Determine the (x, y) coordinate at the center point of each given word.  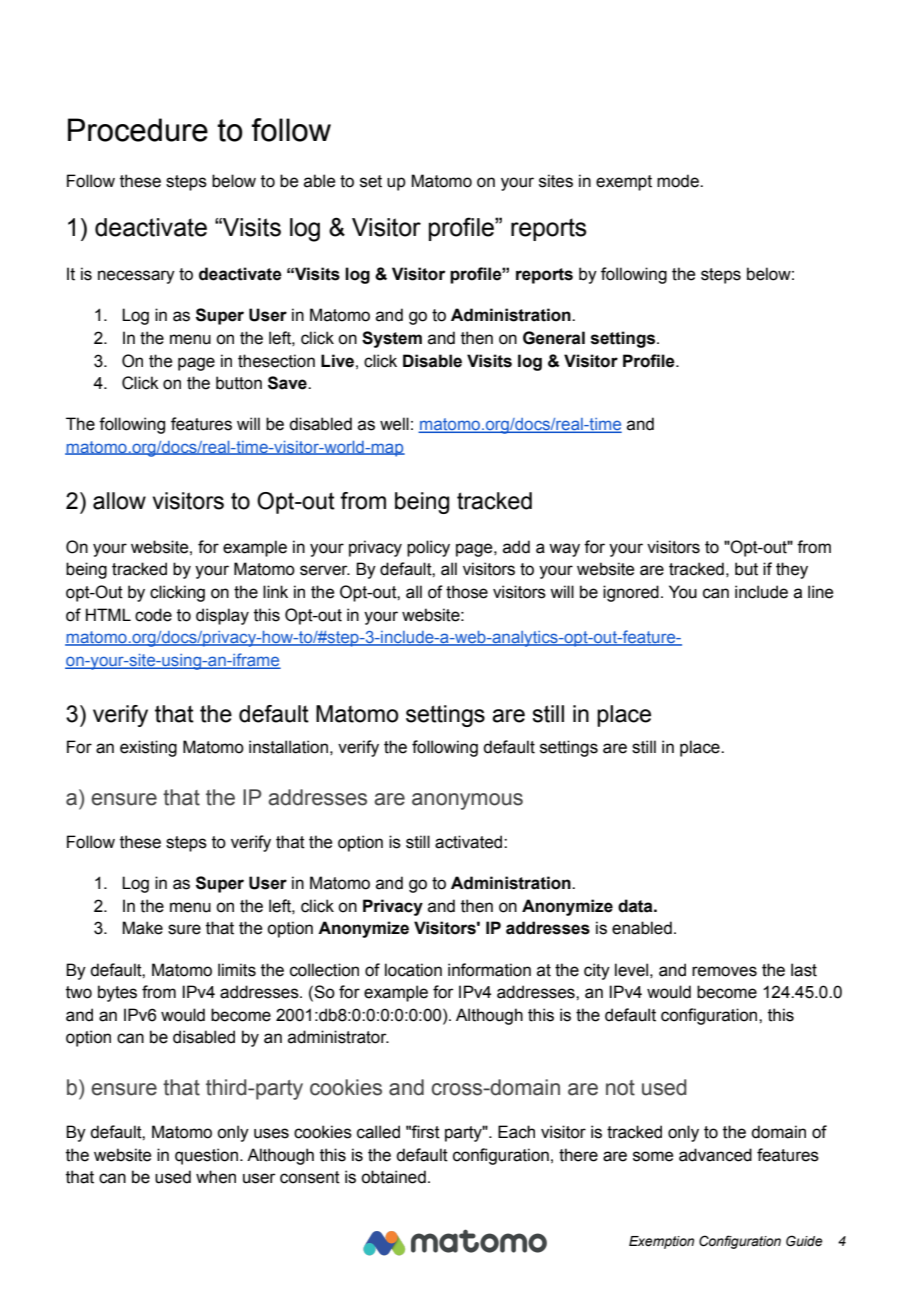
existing (148, 748)
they (792, 570)
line (820, 592)
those (467, 592)
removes (724, 971)
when (216, 1177)
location (413, 970)
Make (142, 928)
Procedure (138, 130)
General (554, 338)
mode (679, 181)
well (394, 424)
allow (119, 501)
